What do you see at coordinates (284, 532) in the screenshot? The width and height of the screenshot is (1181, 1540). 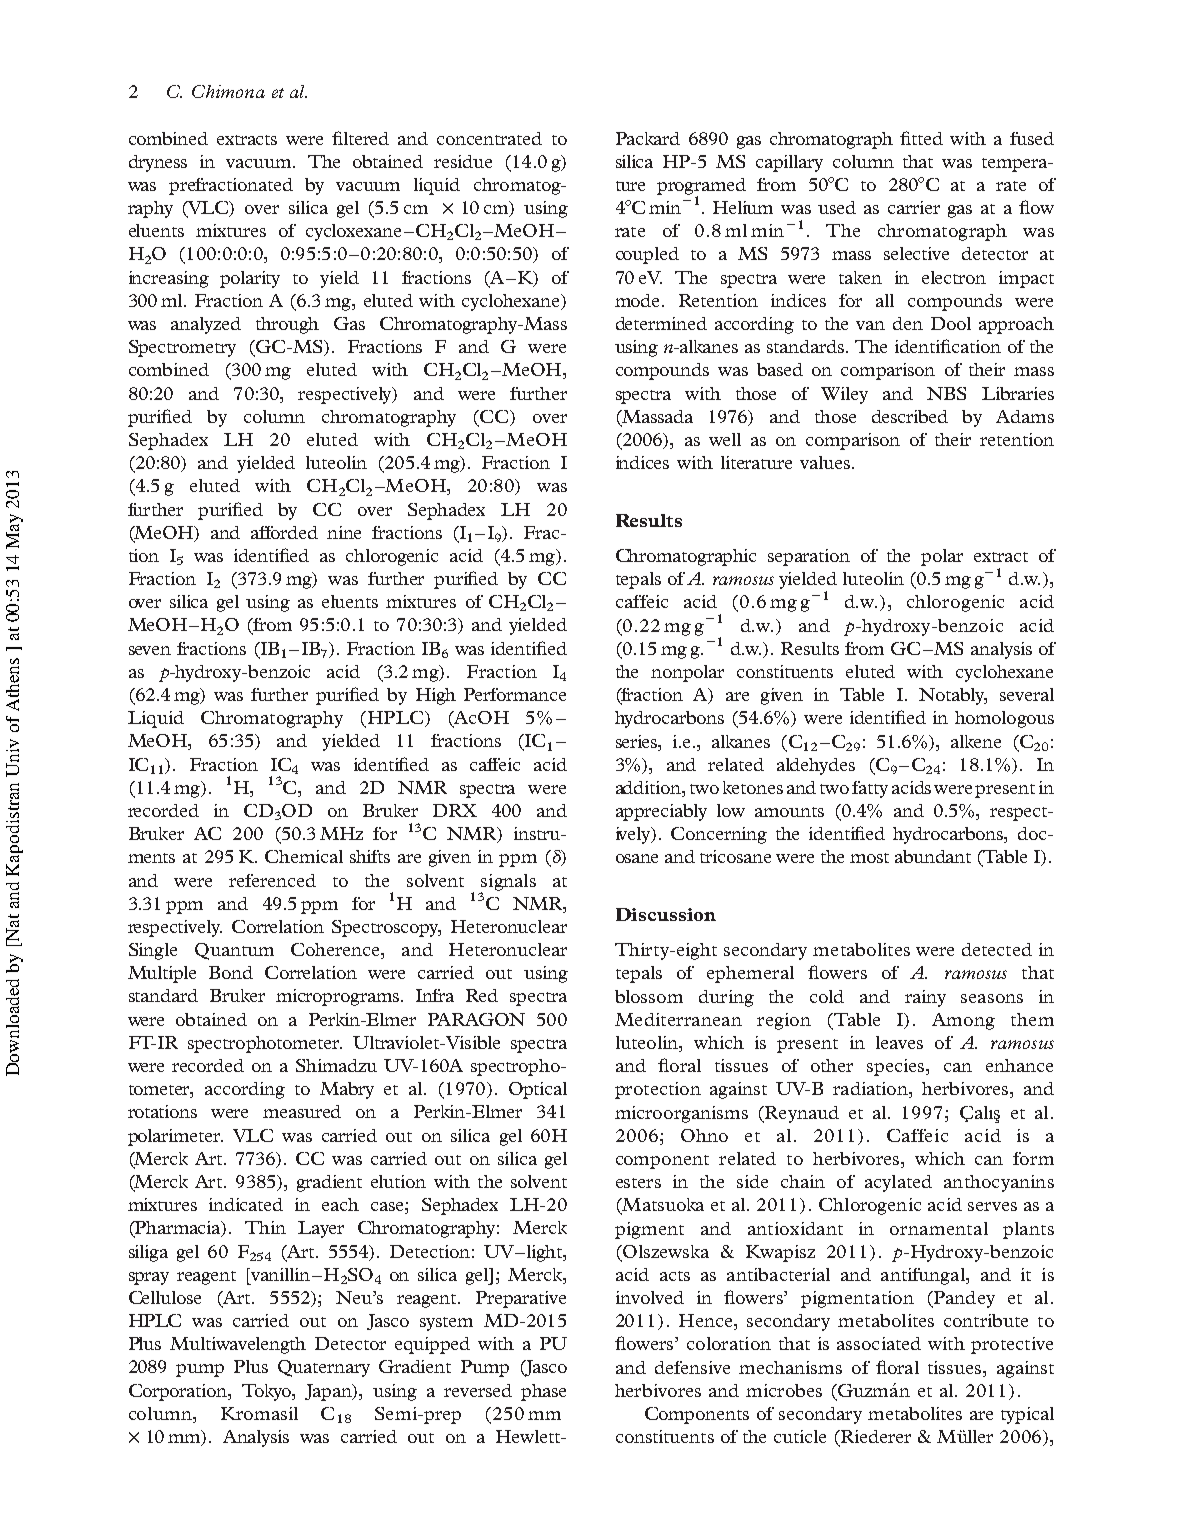 I see `afforded` at bounding box center [284, 532].
